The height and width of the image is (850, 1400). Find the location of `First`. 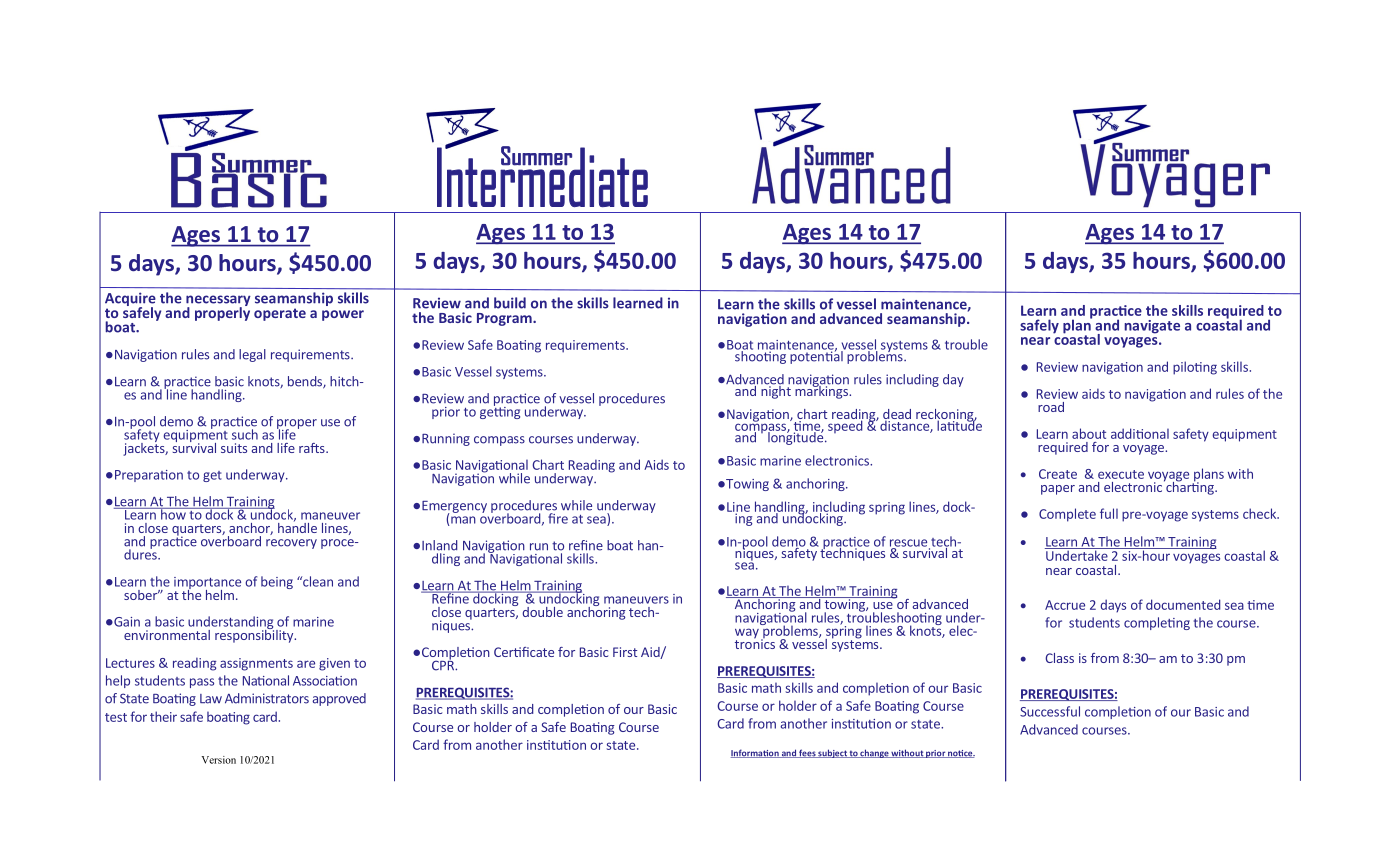

First is located at coordinates (625, 652).
